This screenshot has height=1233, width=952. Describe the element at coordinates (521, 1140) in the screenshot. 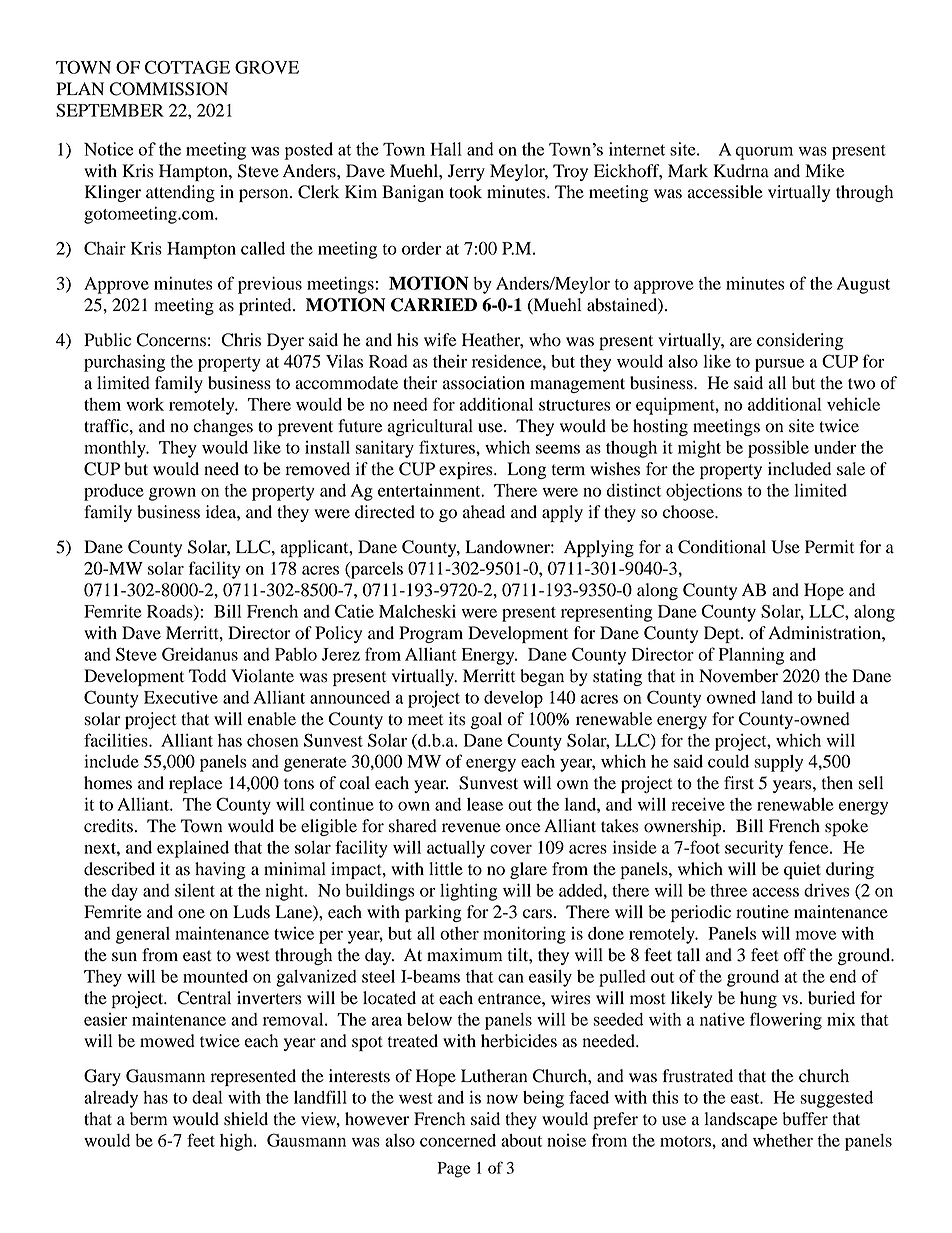

I see `about` at that location.
